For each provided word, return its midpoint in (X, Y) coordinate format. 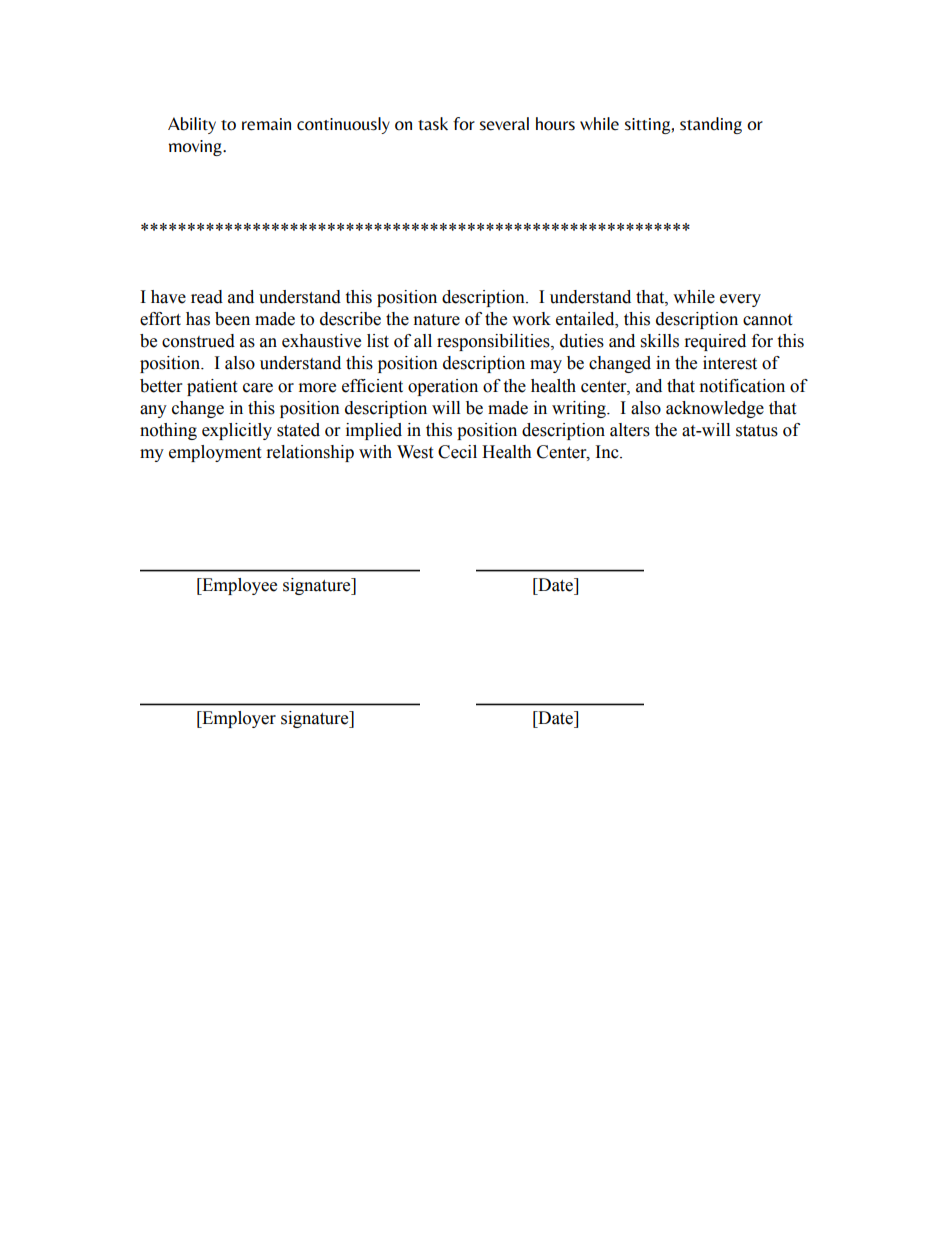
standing (711, 125)
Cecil (457, 452)
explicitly (237, 431)
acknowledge (715, 409)
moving (196, 148)
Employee (238, 586)
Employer (238, 719)
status (757, 431)
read (207, 297)
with (375, 452)
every (740, 300)
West (415, 452)
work (531, 319)
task (433, 124)
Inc (608, 452)
